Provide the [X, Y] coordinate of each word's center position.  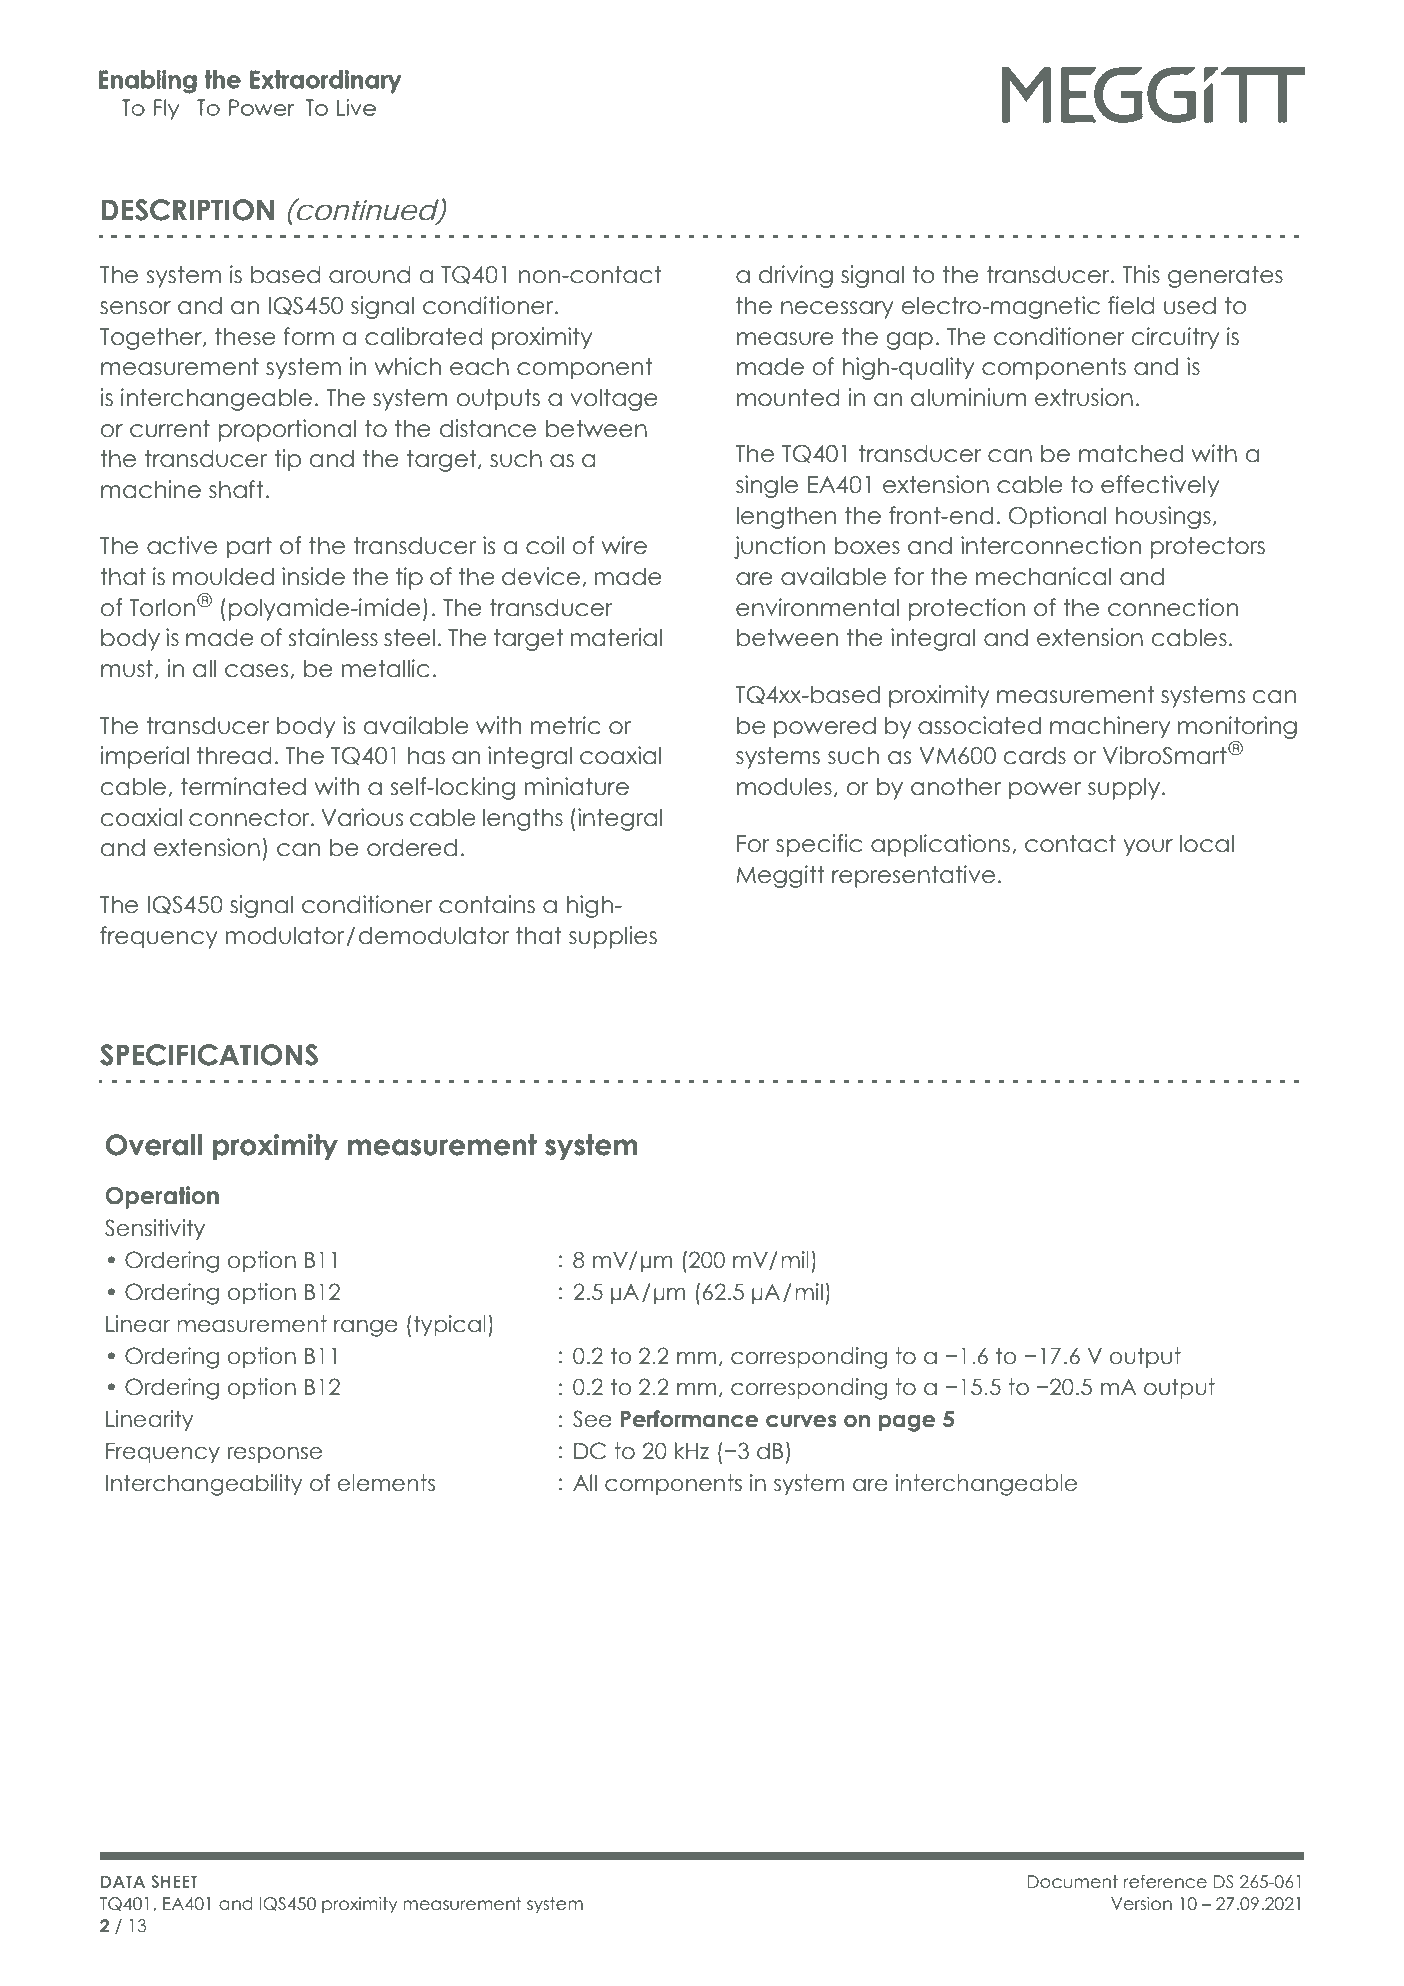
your [1148, 848]
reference [1165, 1882]
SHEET [174, 1881]
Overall [154, 1145]
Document [1073, 1882]
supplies [613, 937]
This [1141, 274]
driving [796, 276]
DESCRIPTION [188, 210]
